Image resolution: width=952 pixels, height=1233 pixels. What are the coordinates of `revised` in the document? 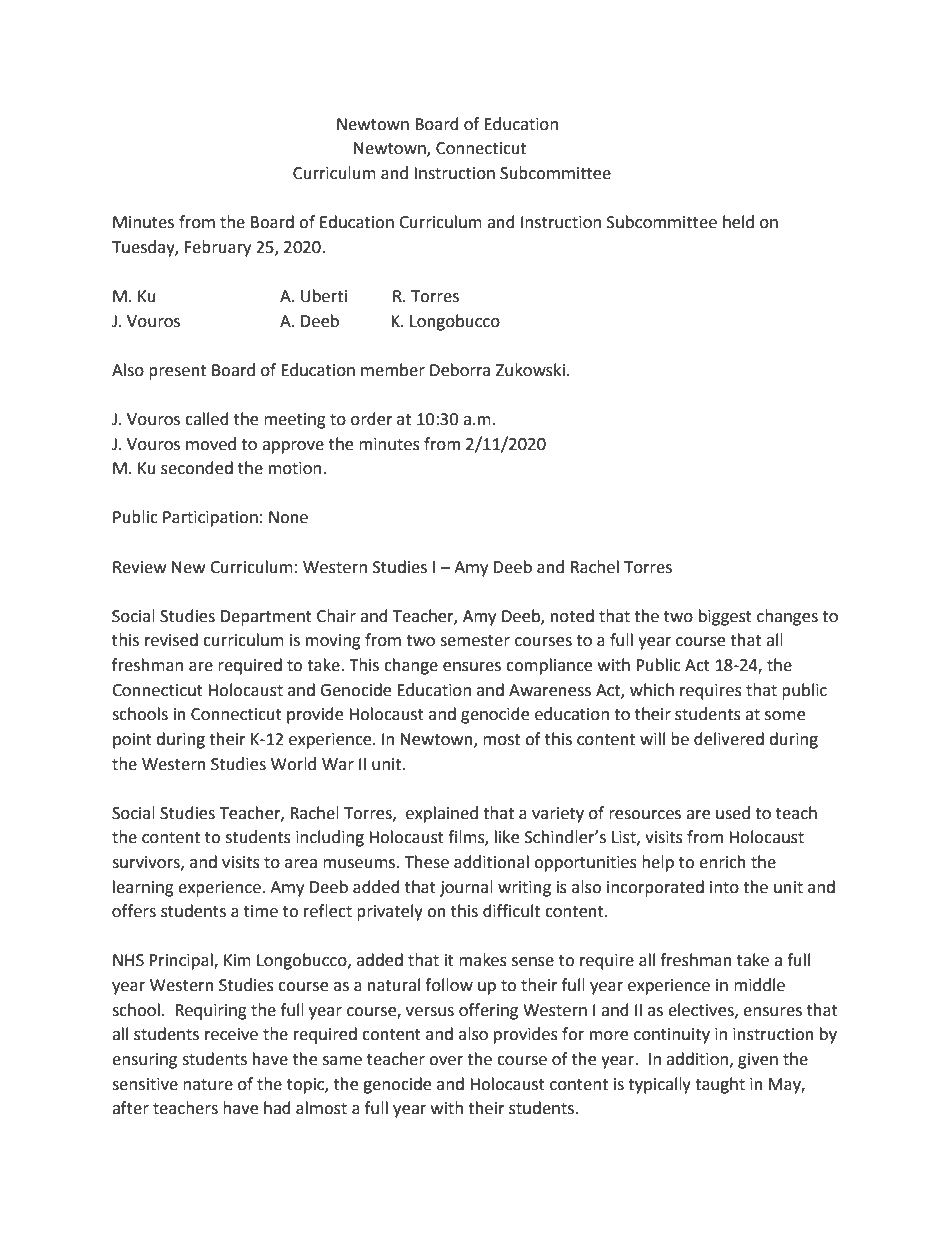 It's located at (171, 640).
